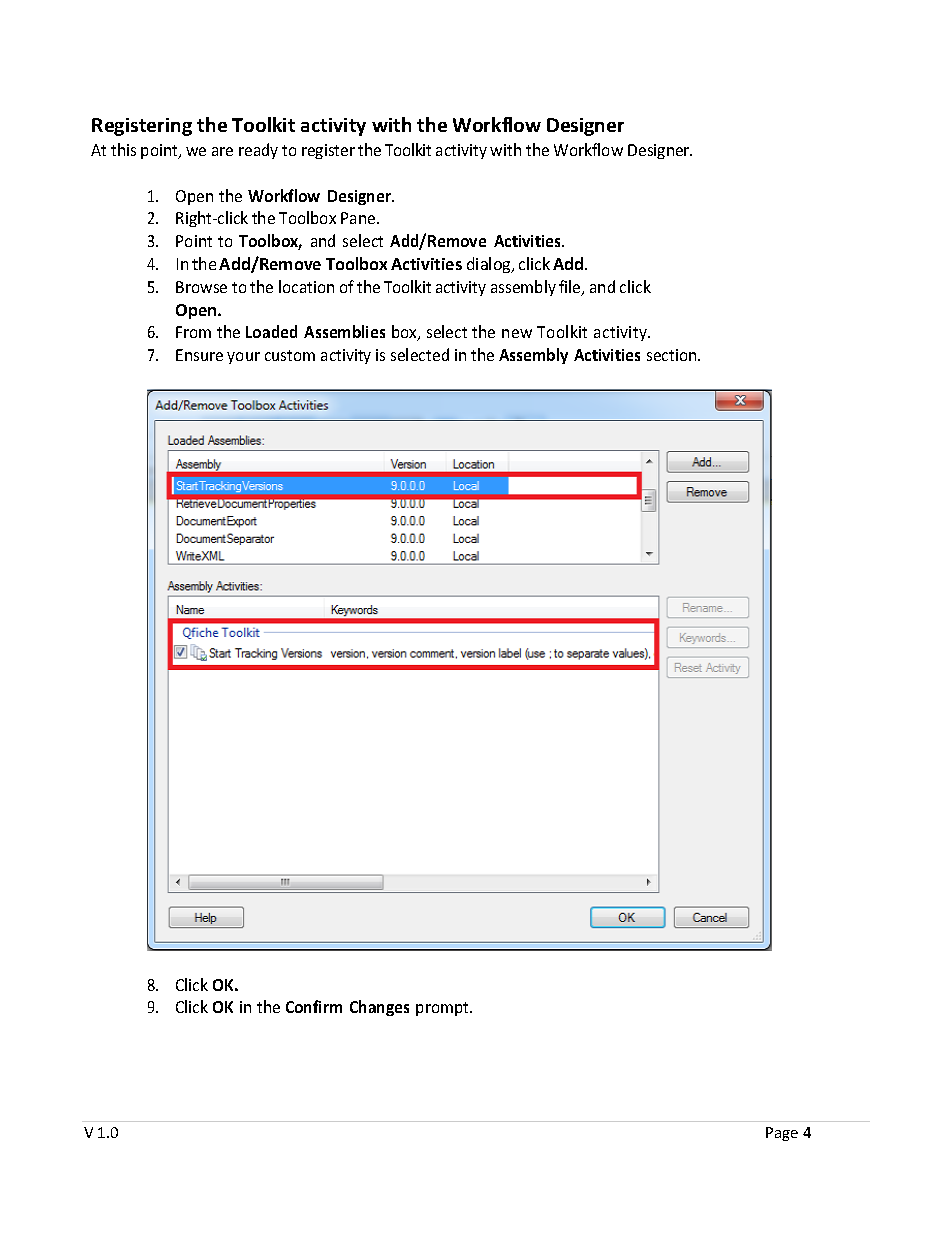 Image resolution: width=952 pixels, height=1233 pixels. Describe the element at coordinates (571, 288) in the page. I see `file` at that location.
